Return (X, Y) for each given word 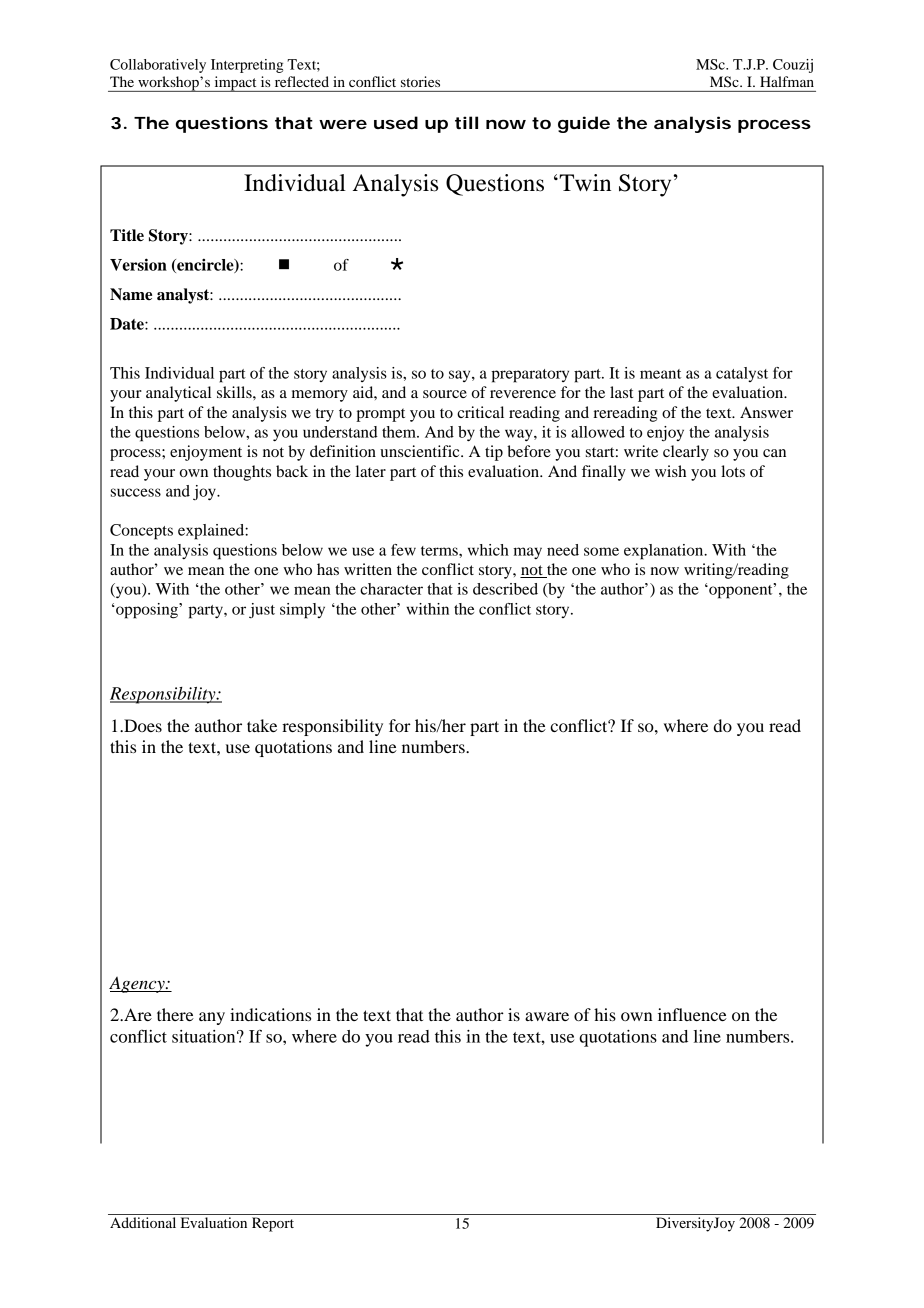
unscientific (421, 451)
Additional (143, 1222)
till (466, 122)
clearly (686, 453)
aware (547, 1016)
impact (235, 84)
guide (584, 124)
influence (692, 1014)
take (262, 725)
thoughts (242, 473)
